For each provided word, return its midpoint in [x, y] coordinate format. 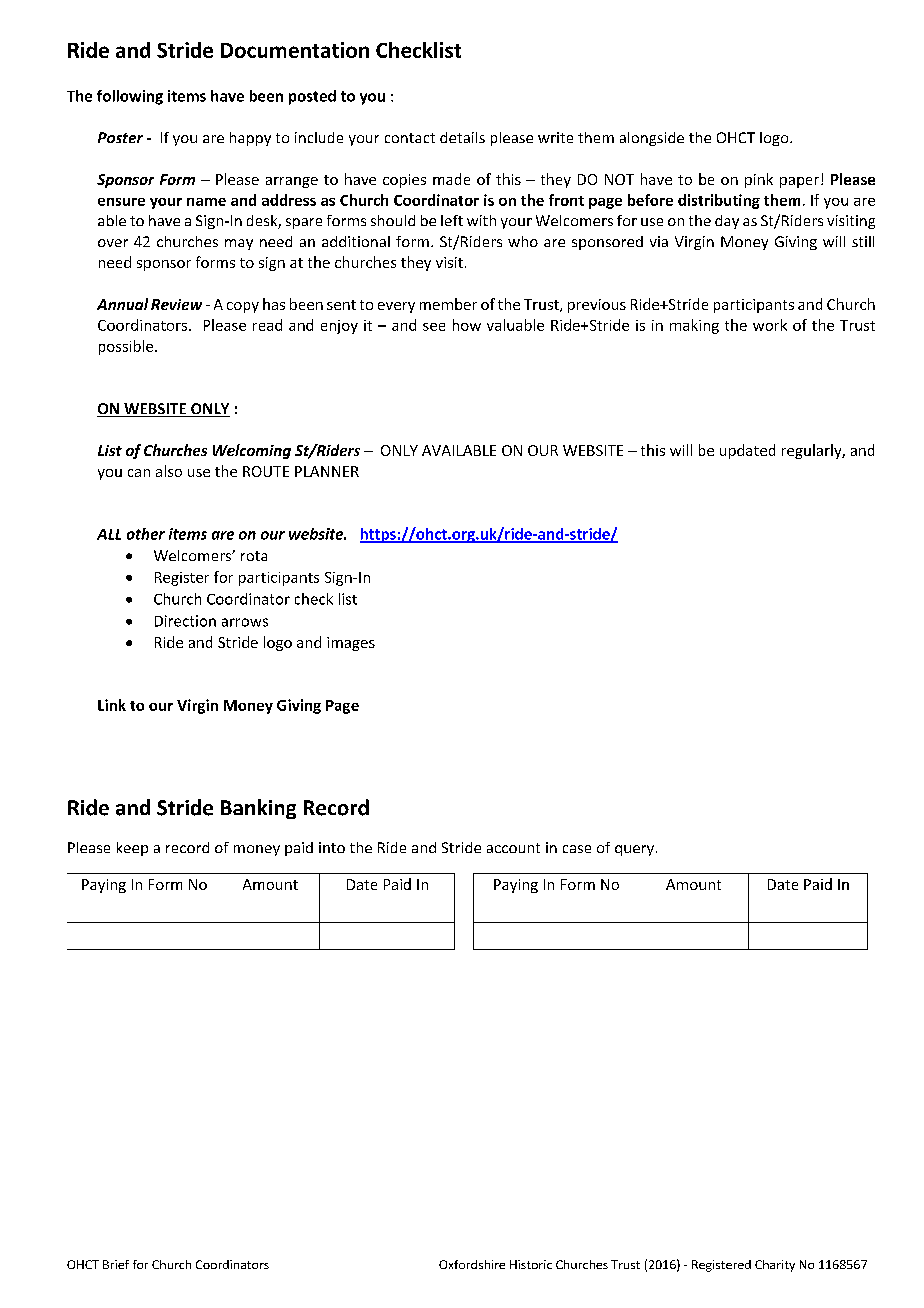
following [130, 97]
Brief [116, 1264]
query [636, 850]
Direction [185, 621]
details [462, 137]
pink [759, 180]
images [351, 644]
